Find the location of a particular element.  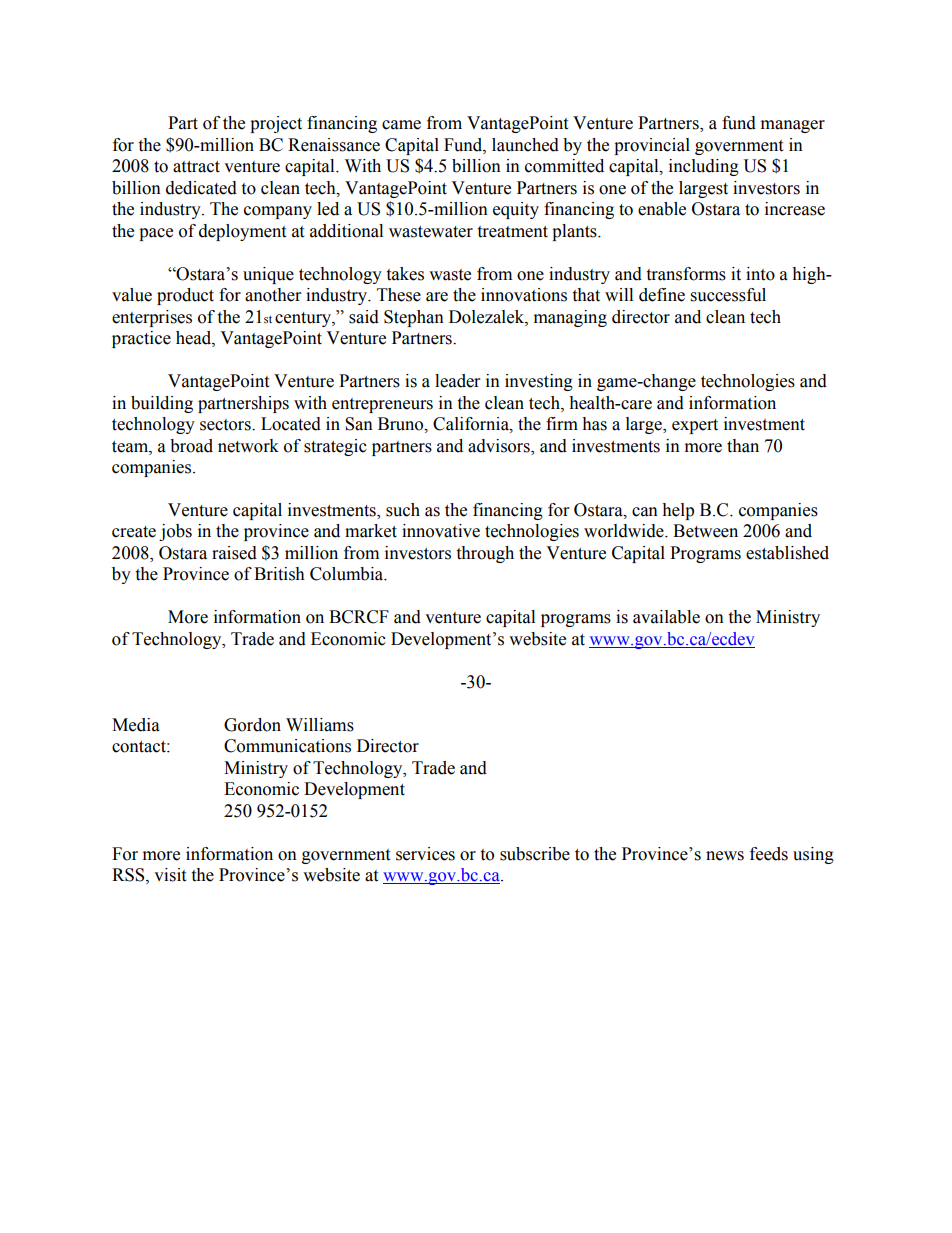

launched is located at coordinates (525, 145).
